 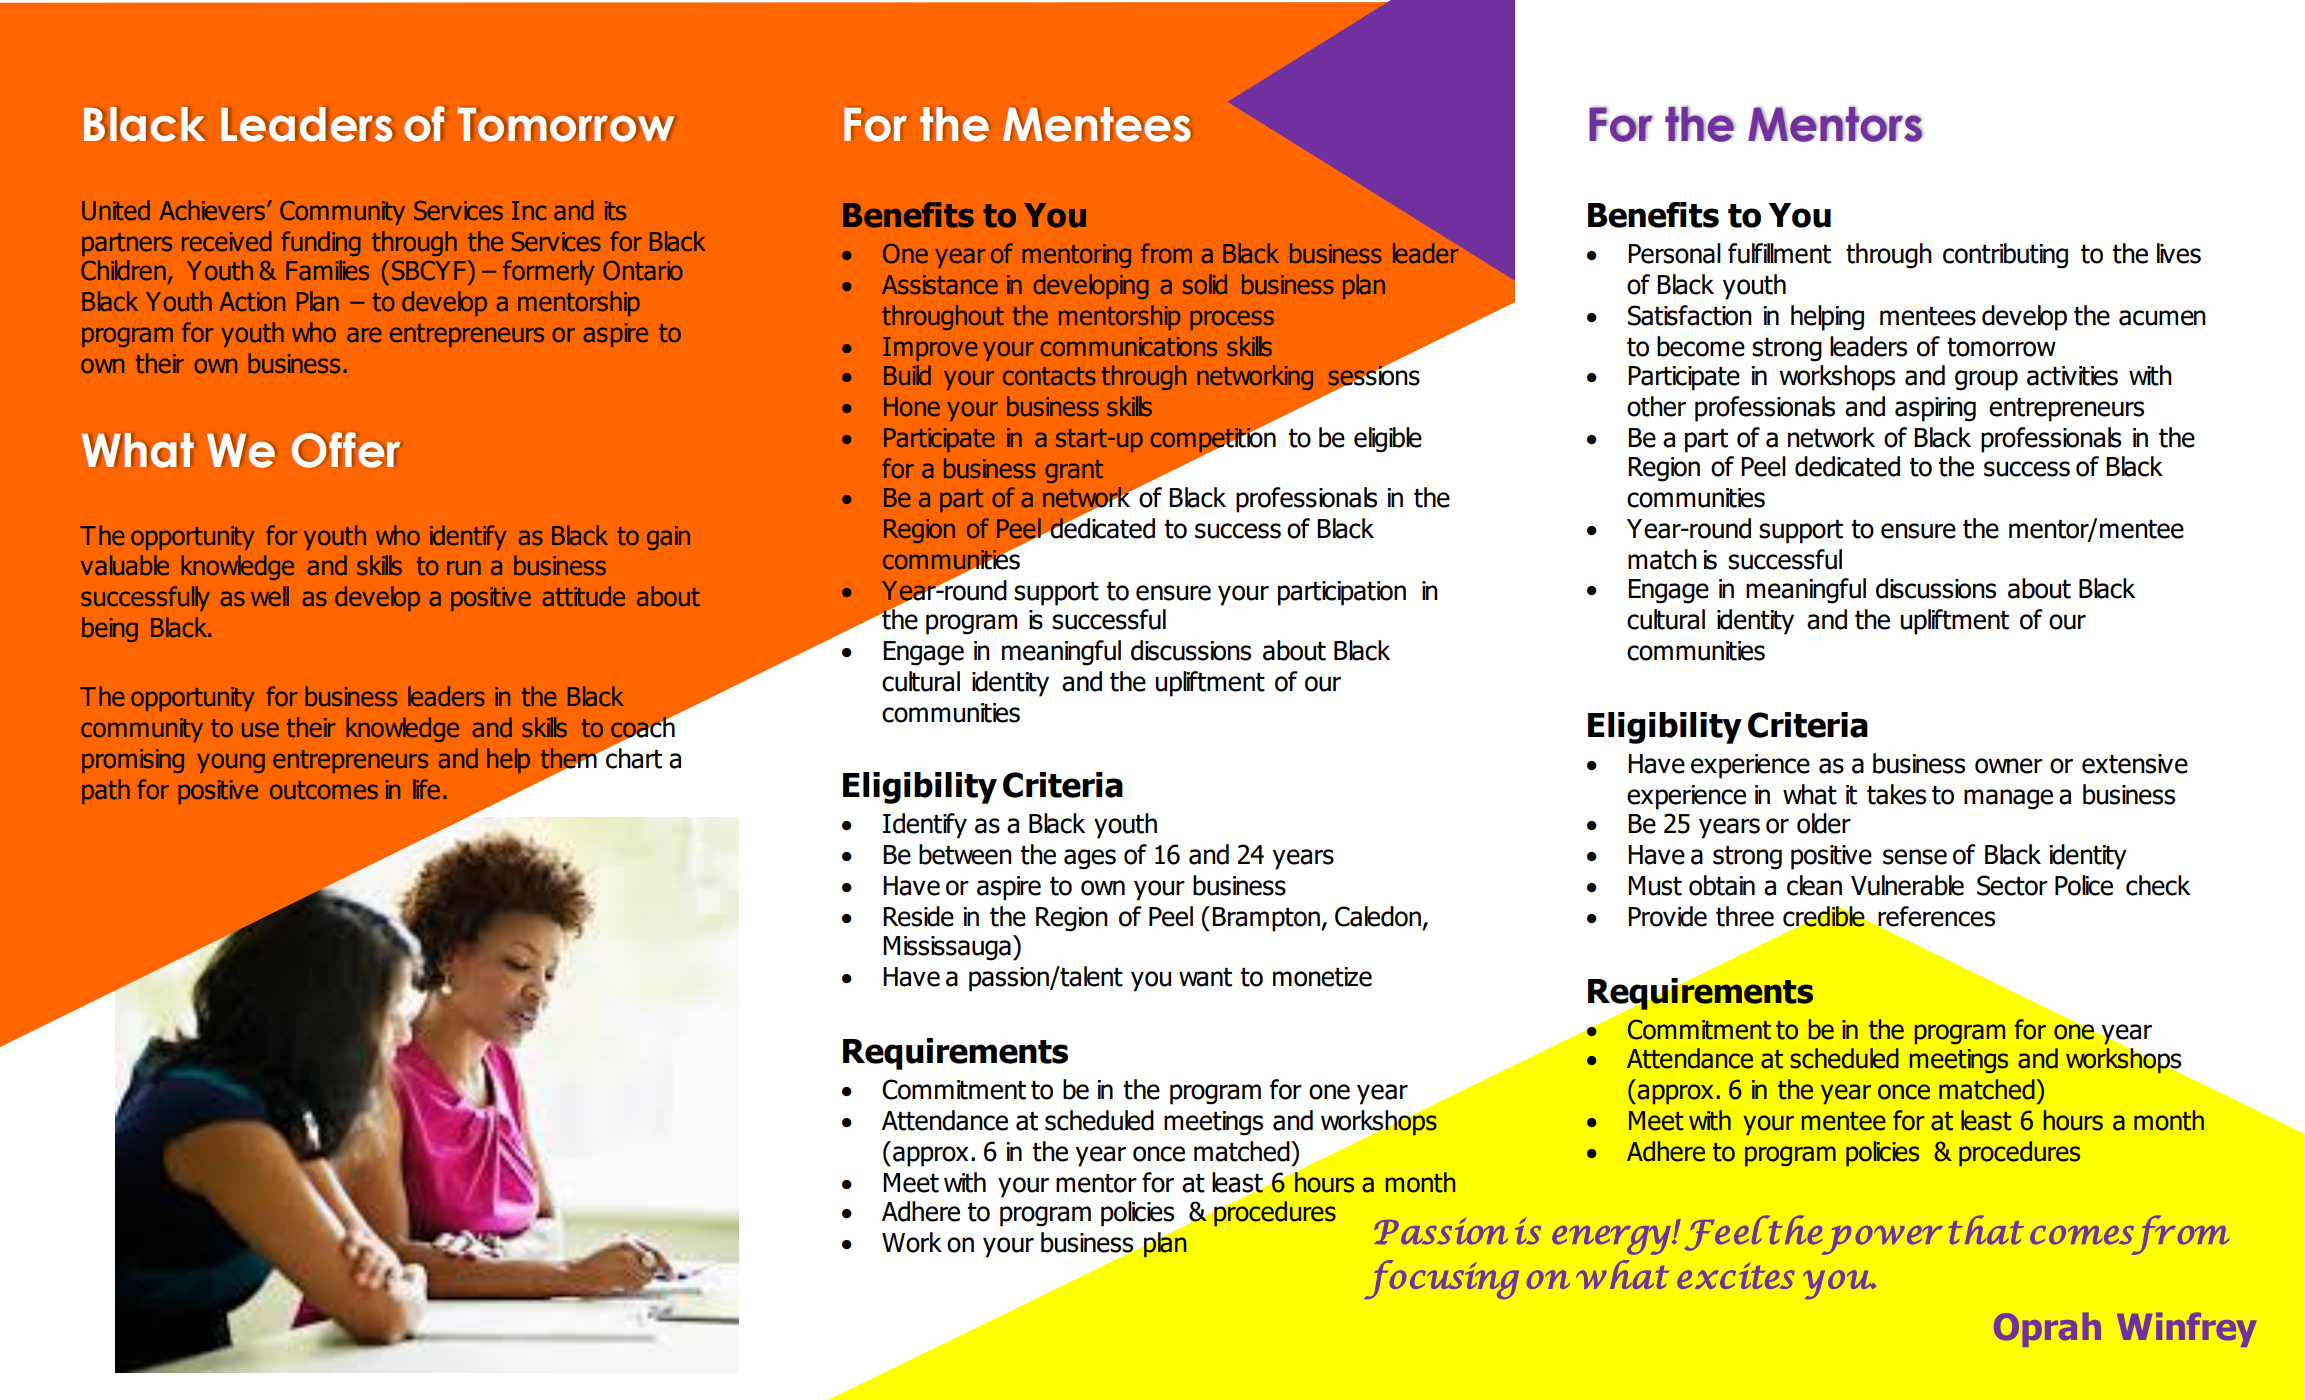 I want to click on three, so click(x=1745, y=916).
